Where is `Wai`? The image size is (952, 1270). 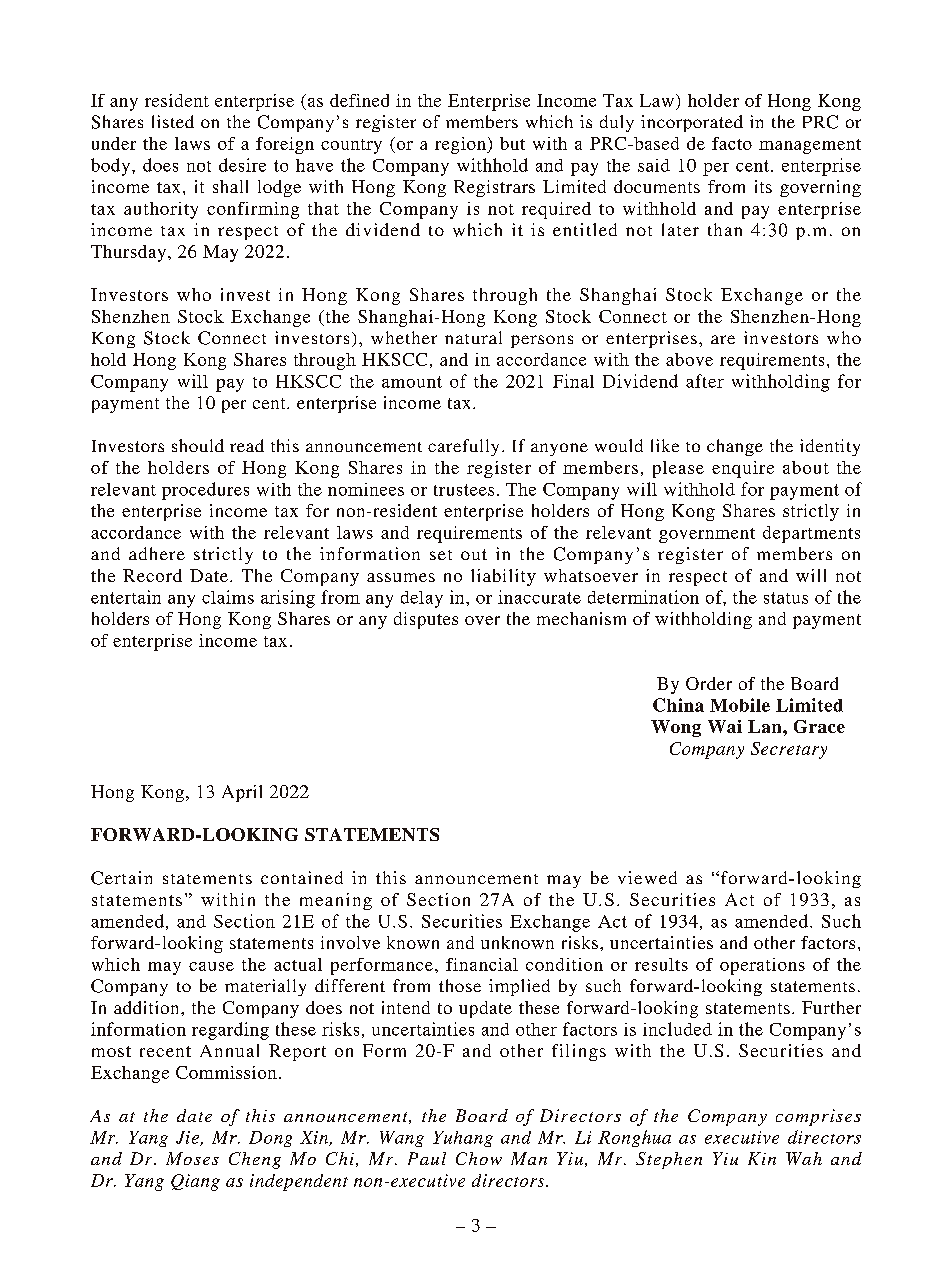
Wai is located at coordinates (725, 726).
